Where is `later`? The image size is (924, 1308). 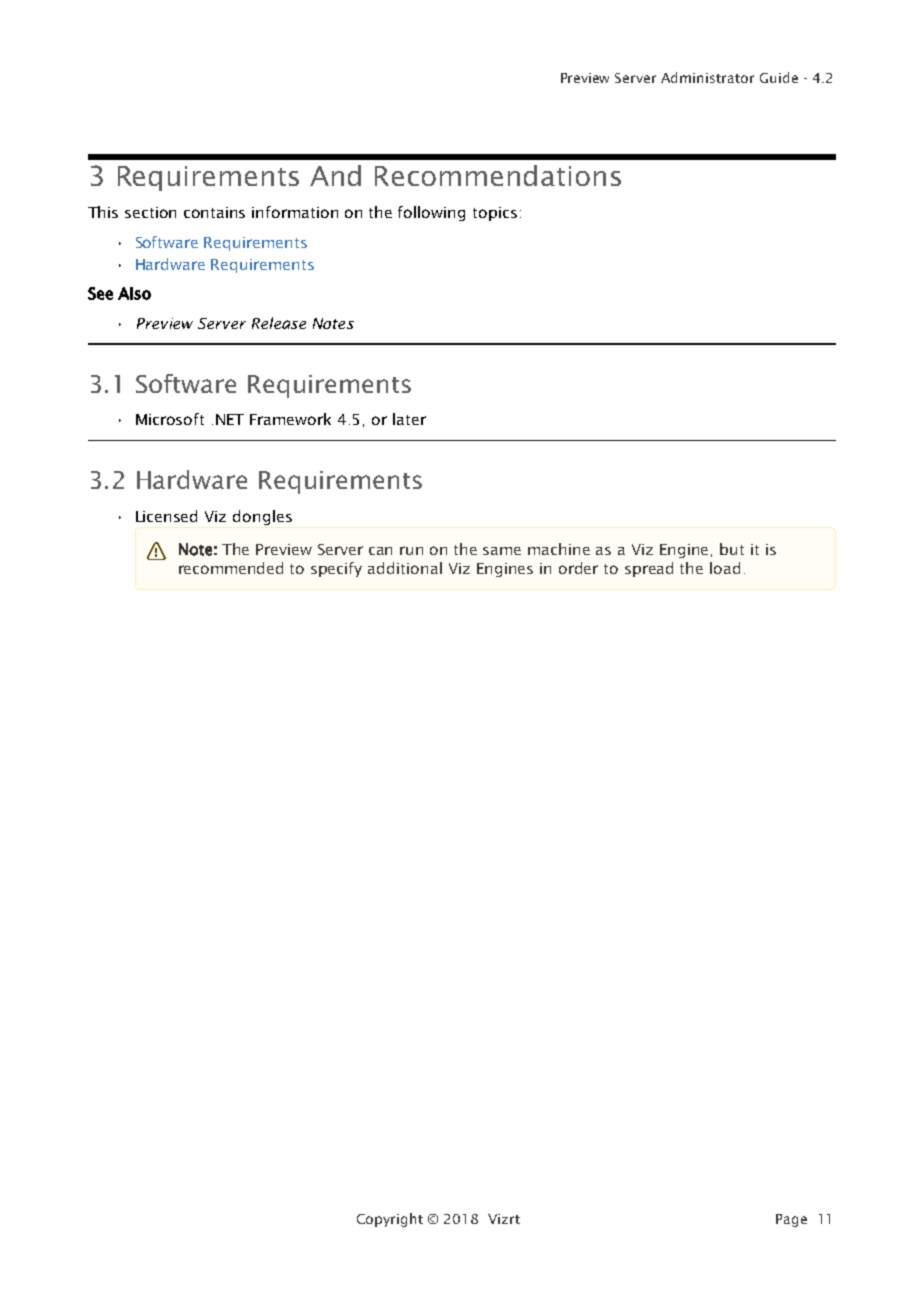 later is located at coordinates (409, 419).
